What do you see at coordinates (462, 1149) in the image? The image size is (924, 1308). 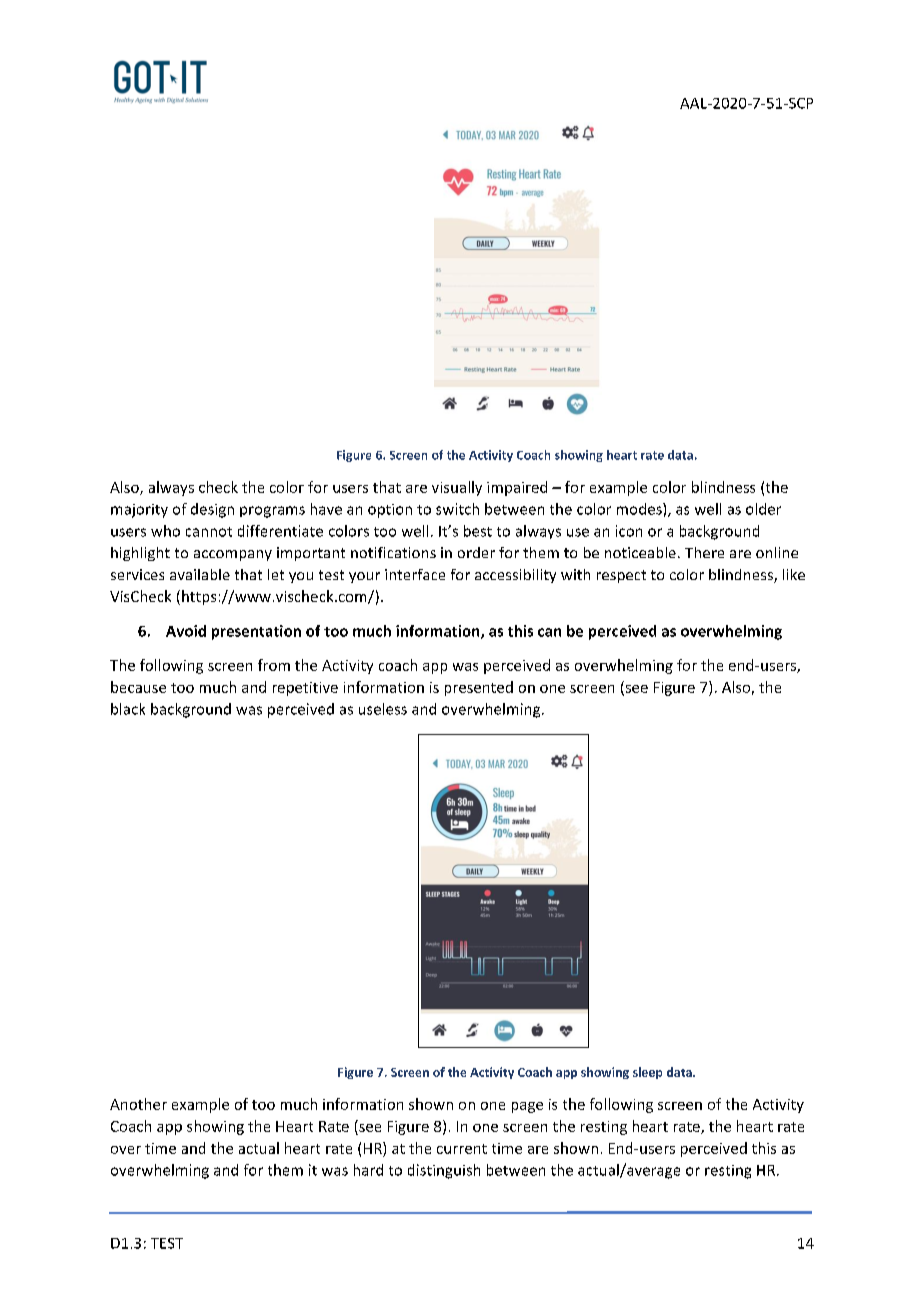 I see `current` at bounding box center [462, 1149].
